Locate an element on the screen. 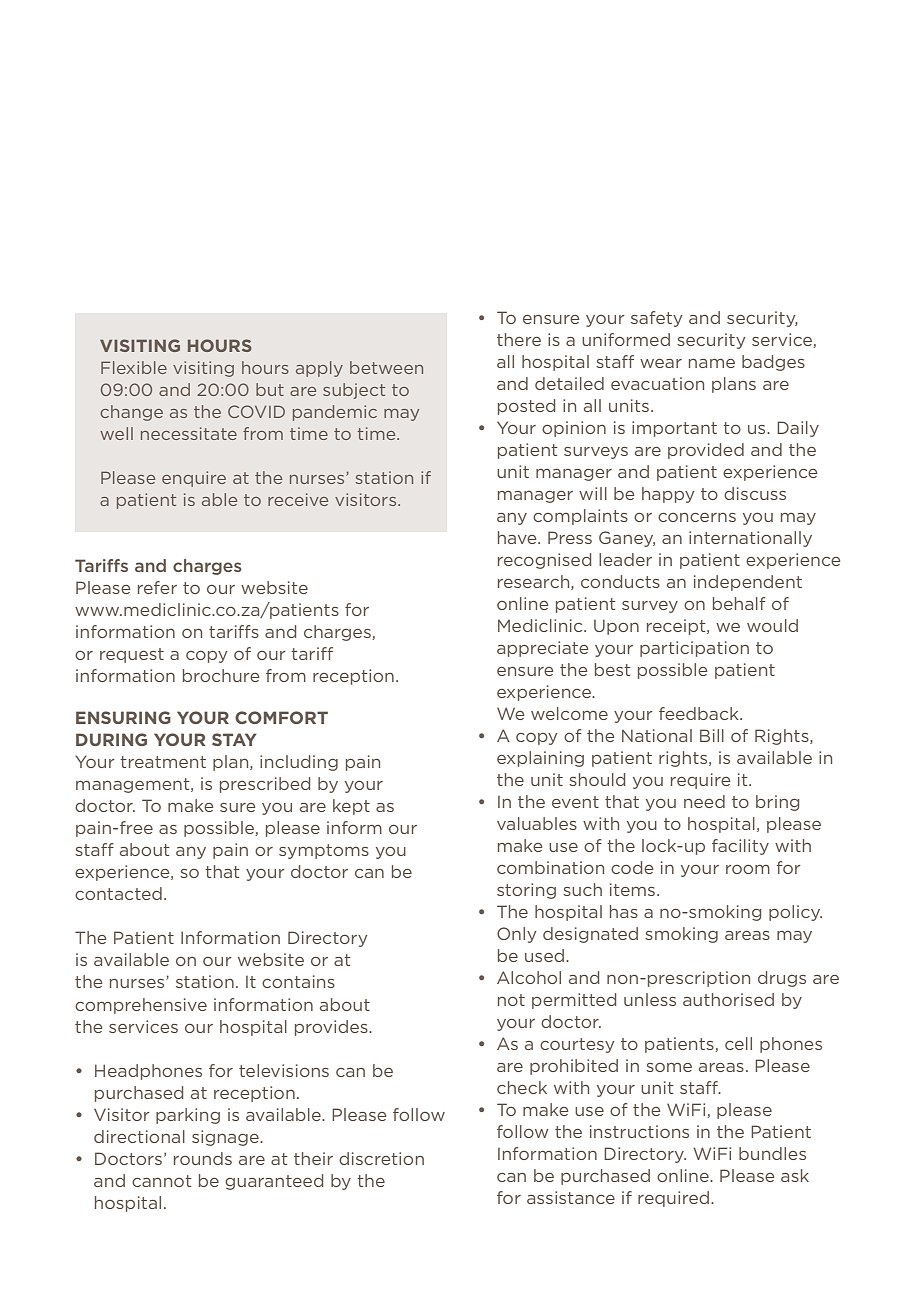  name is located at coordinates (712, 363).
